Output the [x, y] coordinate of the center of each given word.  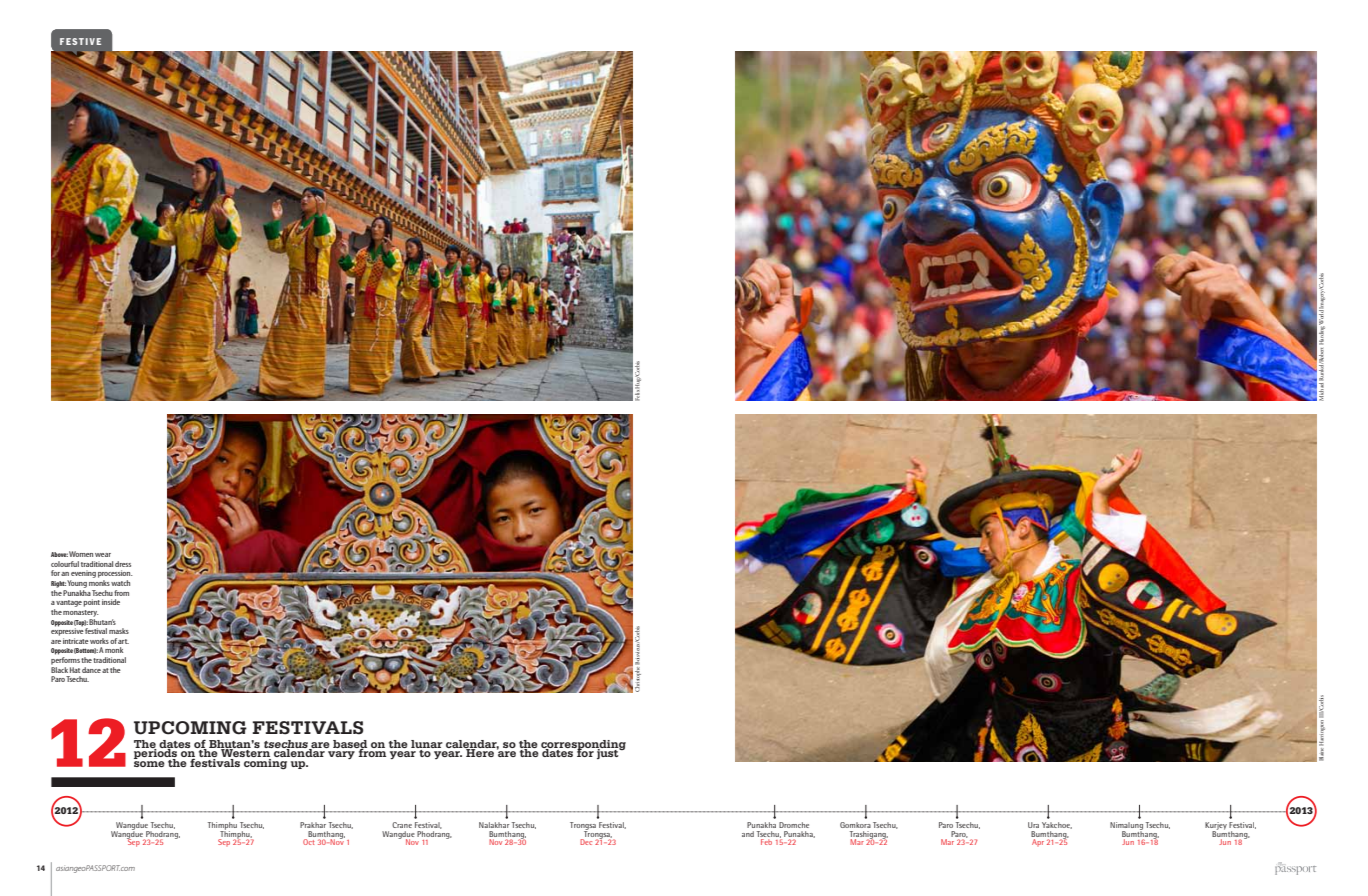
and [748, 834]
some [149, 764]
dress [123, 564]
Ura [1033, 825]
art [123, 641]
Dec [586, 842]
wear [103, 555]
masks [119, 631]
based [350, 745]
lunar [427, 744]
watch [120, 583]
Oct [308, 842]
